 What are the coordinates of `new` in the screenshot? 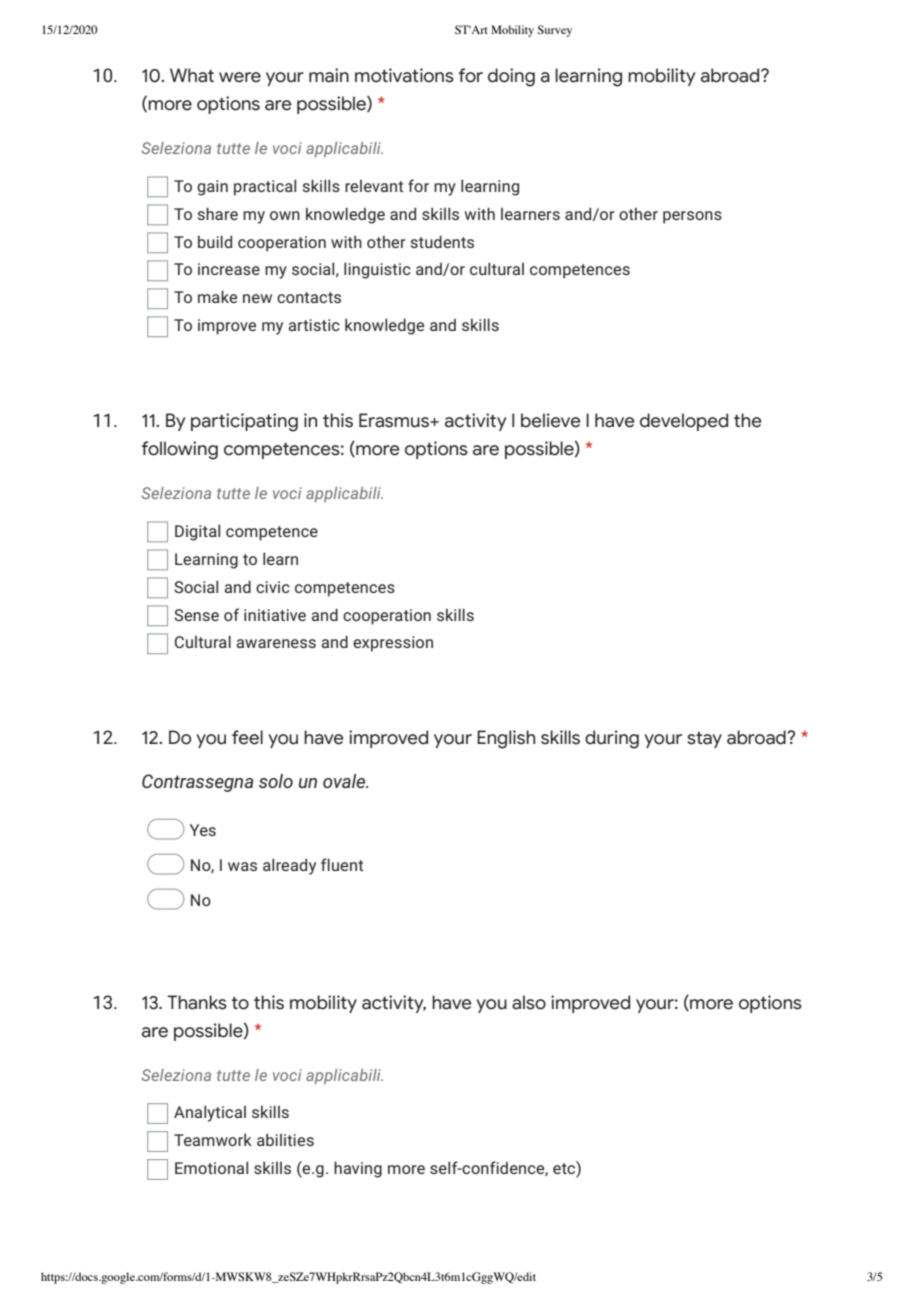 It's located at (257, 298).
